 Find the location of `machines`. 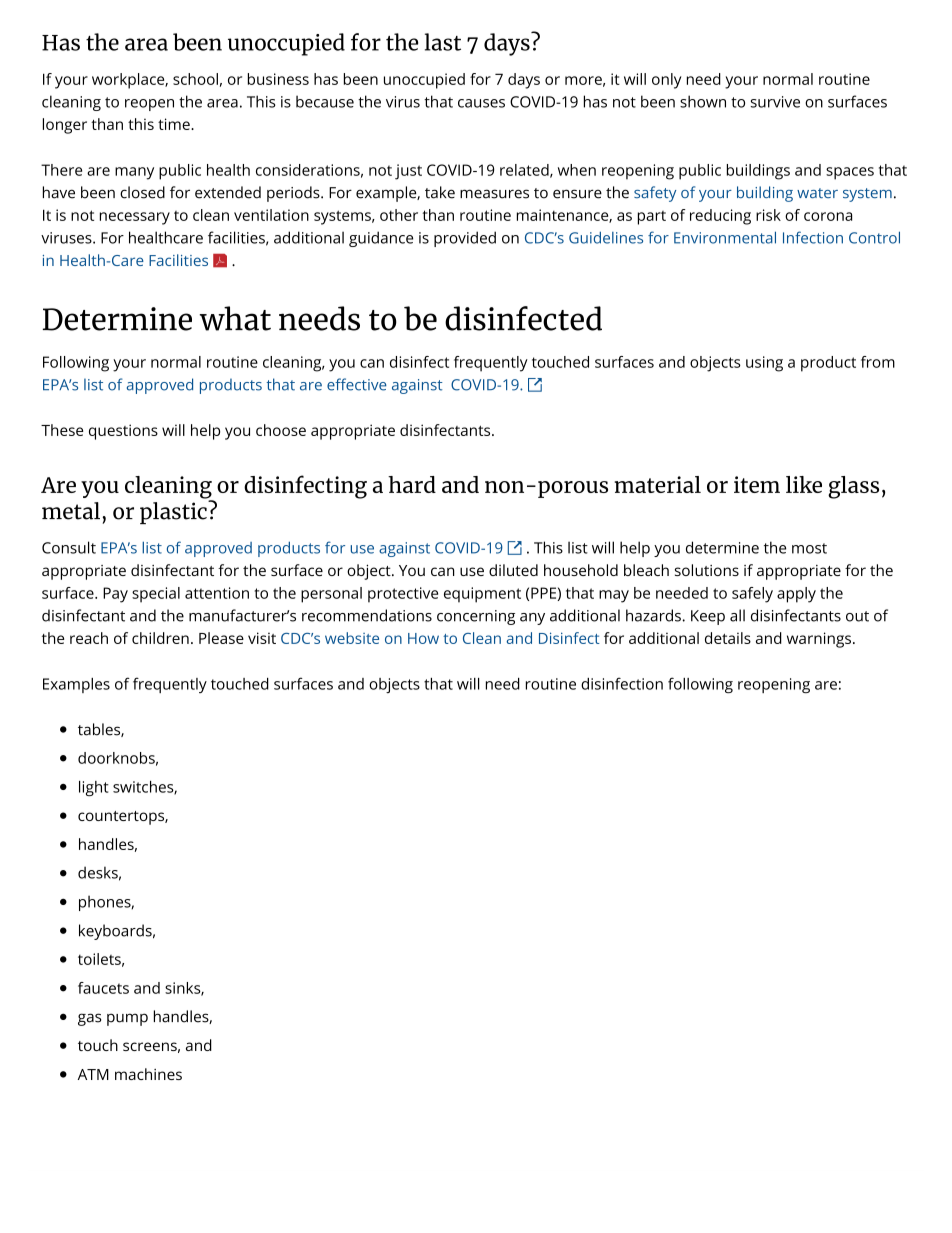

machines is located at coordinates (148, 1074).
